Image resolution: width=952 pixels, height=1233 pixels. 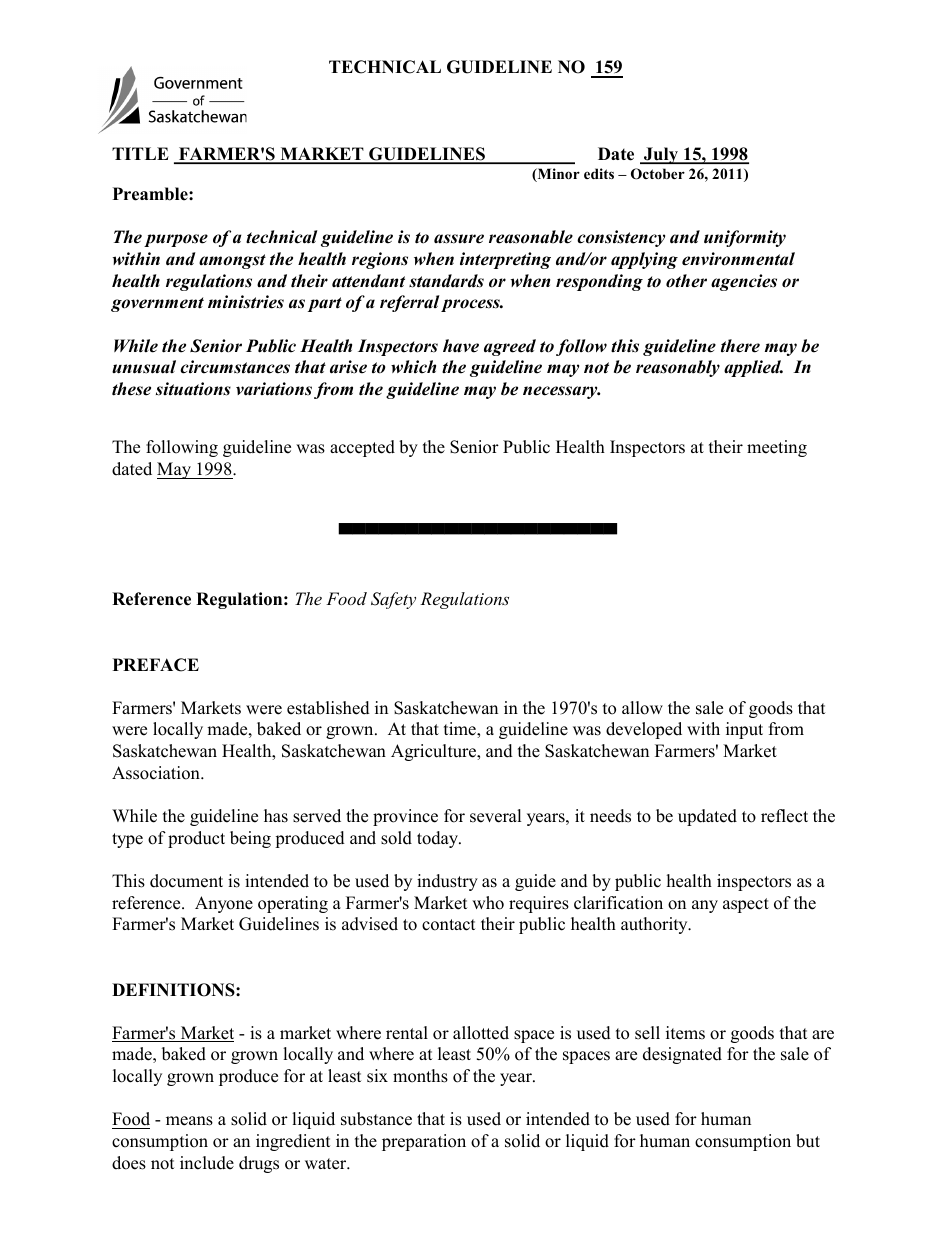 What do you see at coordinates (461, 729) in the screenshot?
I see `time` at bounding box center [461, 729].
